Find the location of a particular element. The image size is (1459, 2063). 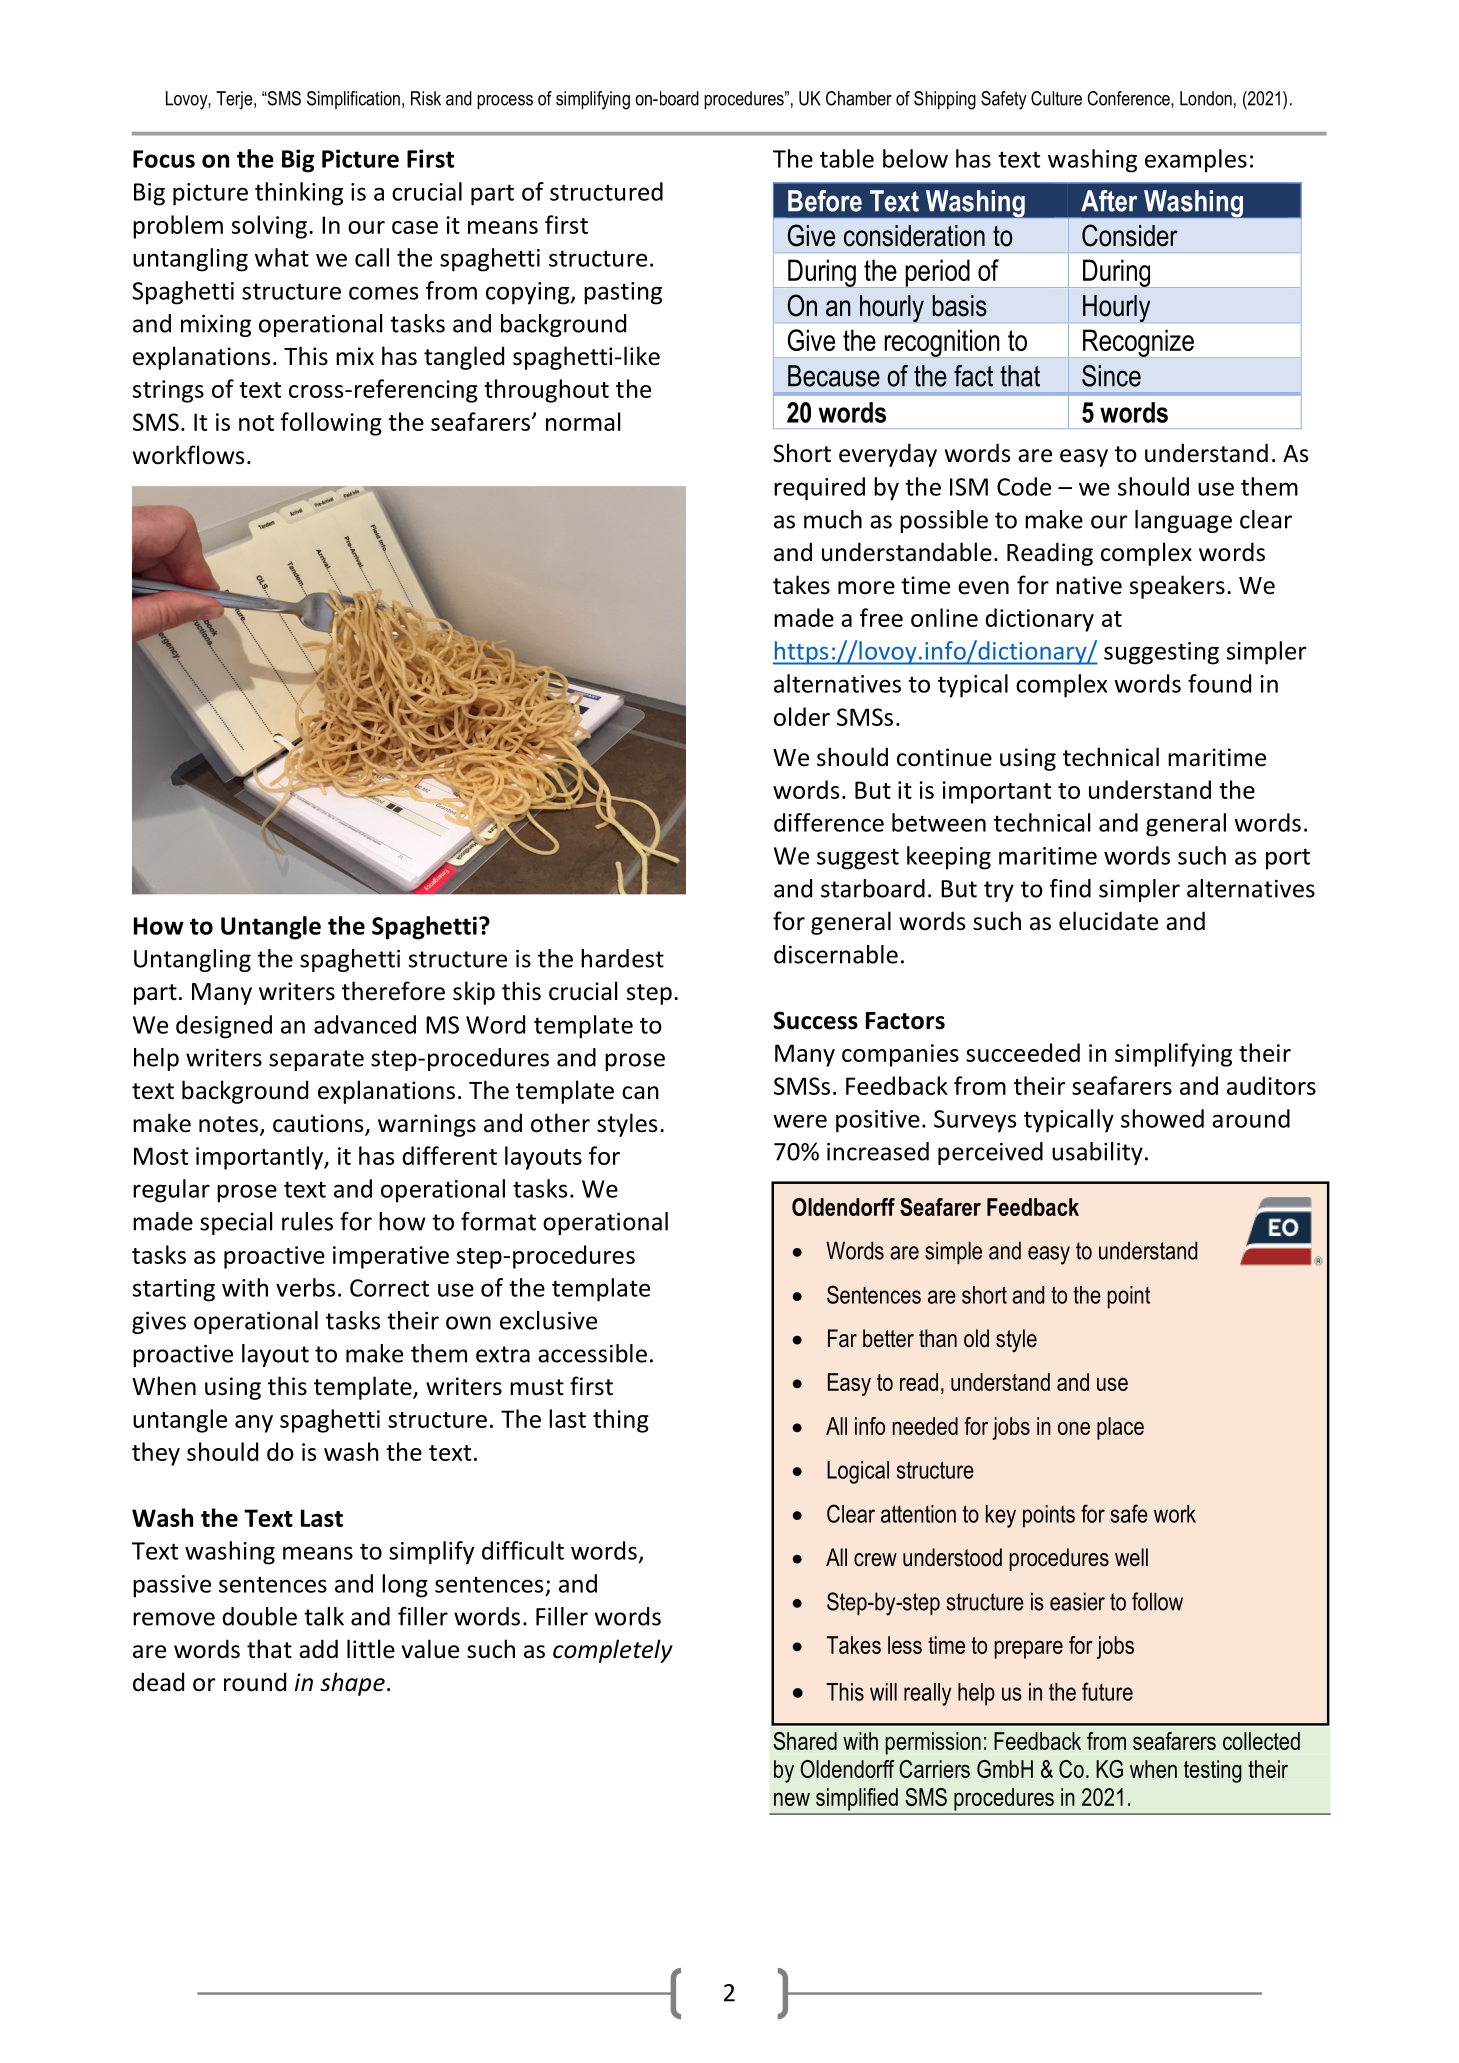

elucidate is located at coordinates (1108, 921).
